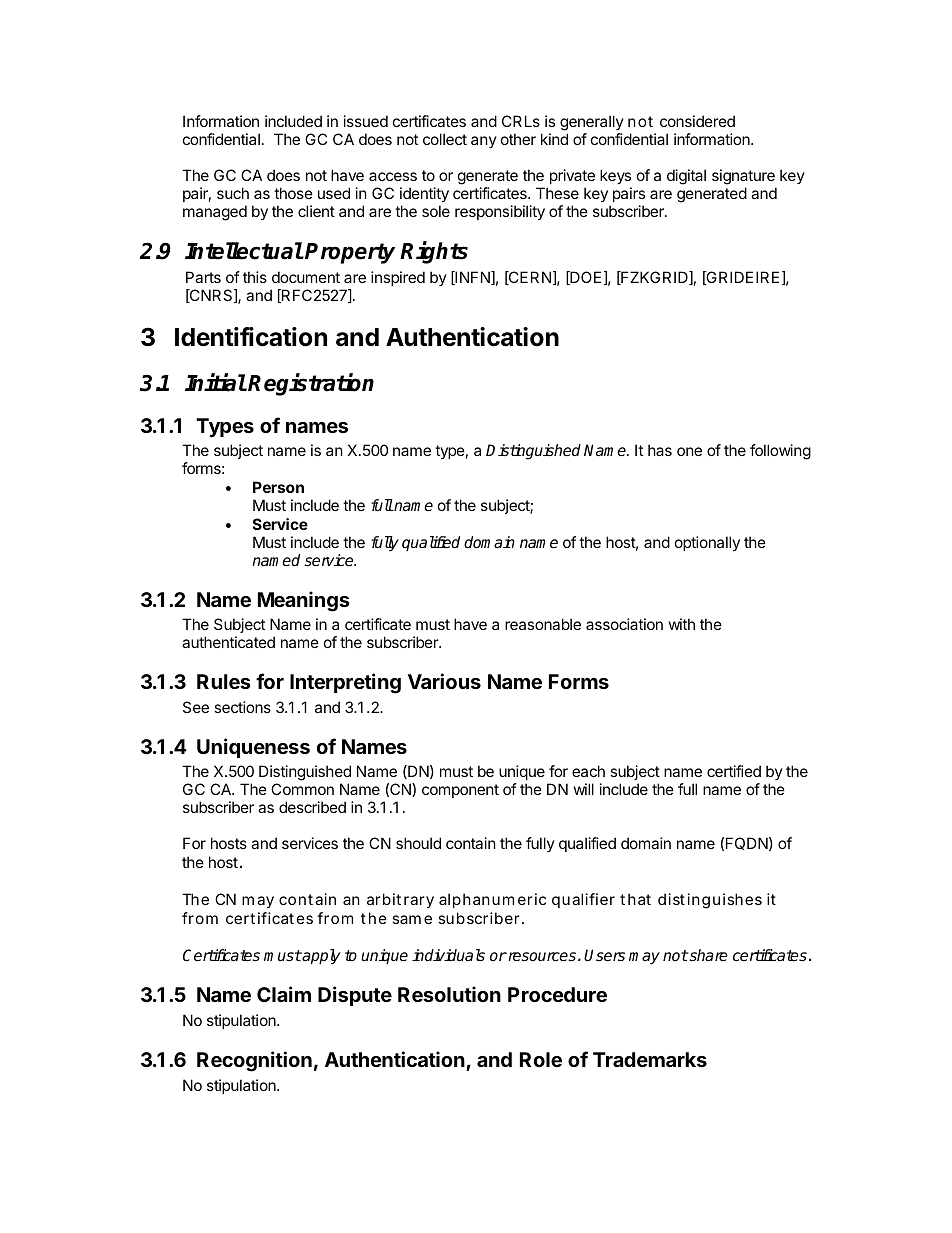 The height and width of the screenshot is (1233, 952). Describe the element at coordinates (484, 142) in the screenshot. I see `any` at that location.
